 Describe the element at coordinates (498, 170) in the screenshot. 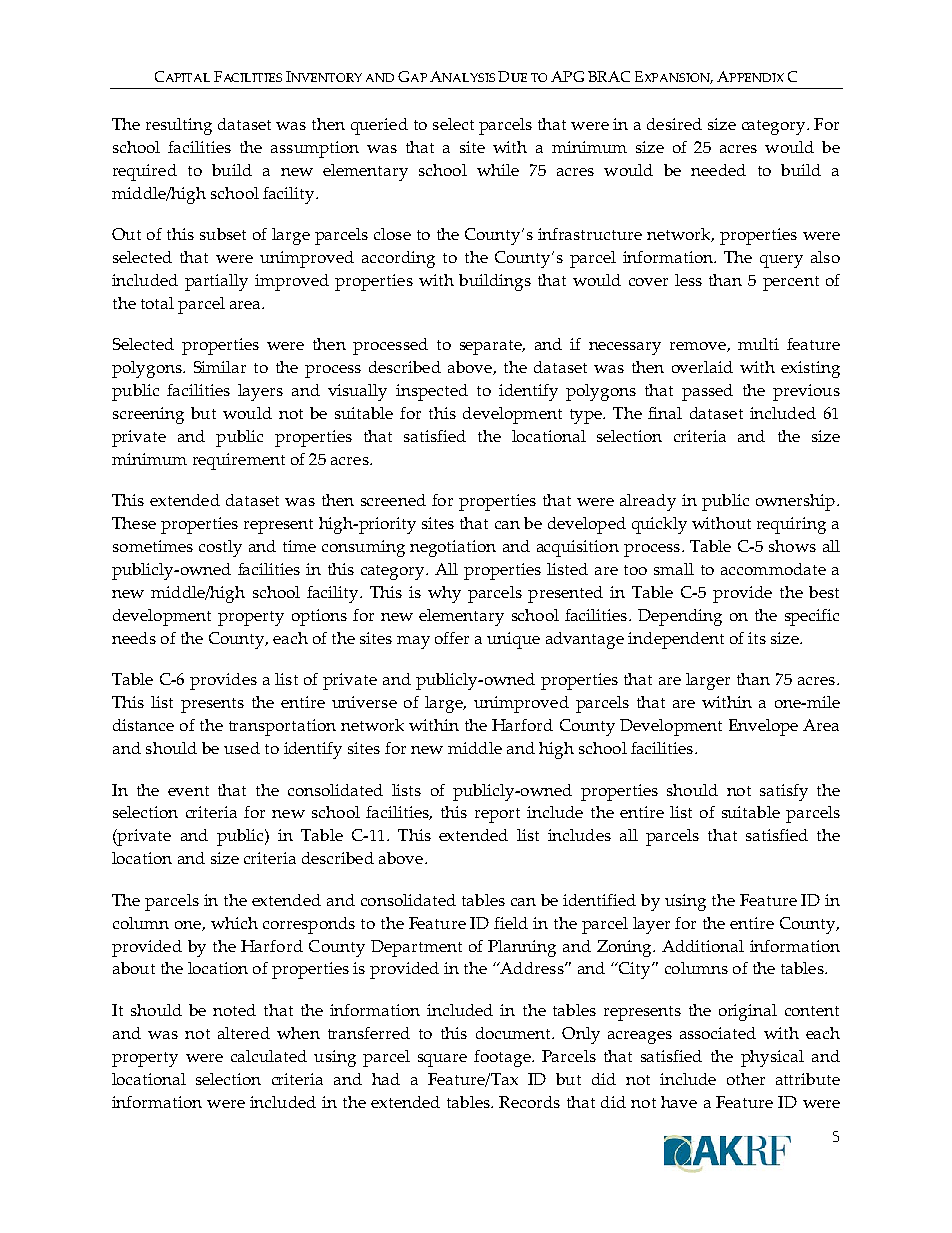

I see `while` at that location.
